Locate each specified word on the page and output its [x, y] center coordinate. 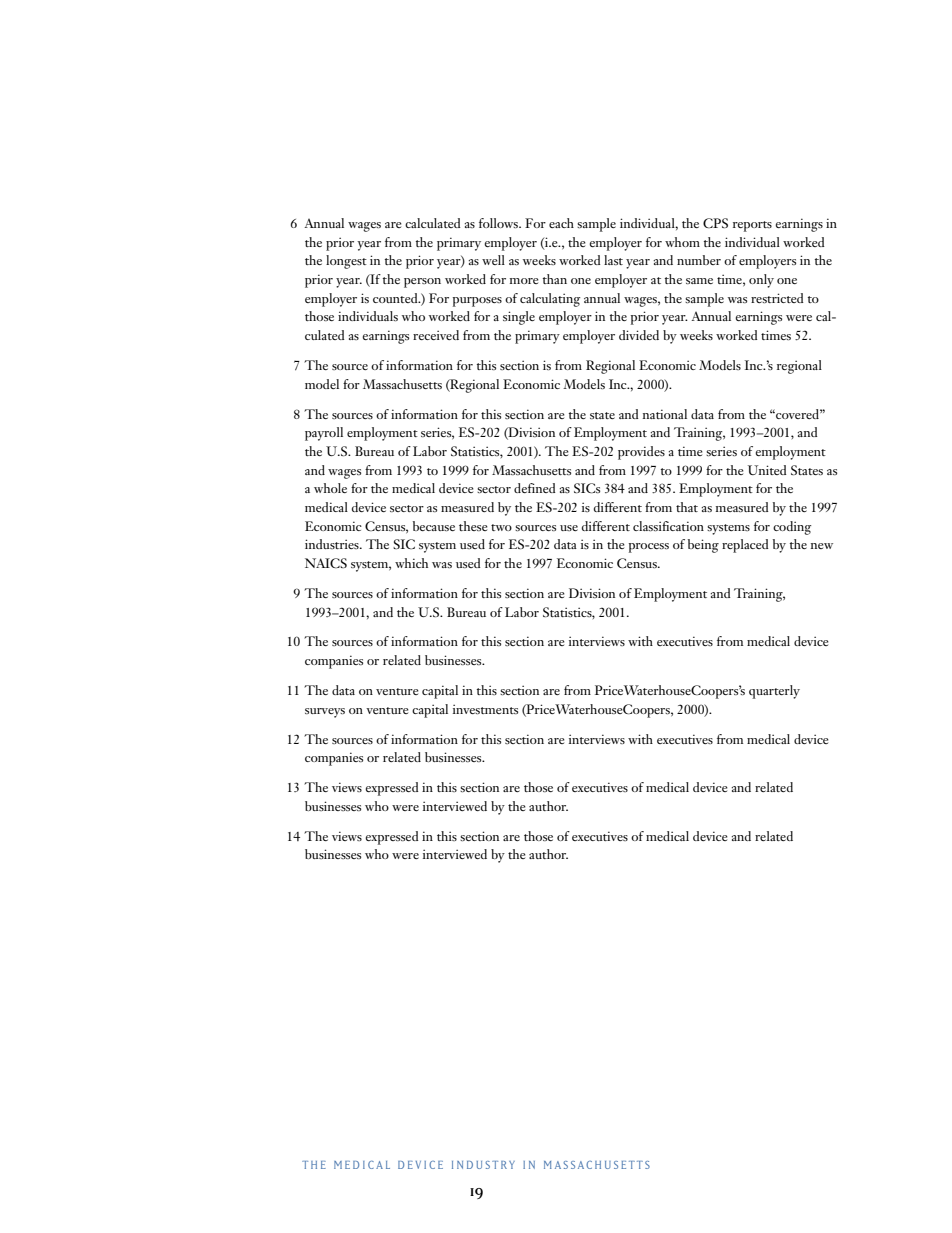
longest [346, 262]
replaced [745, 546]
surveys [325, 713]
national [664, 414]
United [767, 470]
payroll [324, 434]
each [561, 223]
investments [485, 709]
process [649, 548]
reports [752, 226]
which [411, 563]
